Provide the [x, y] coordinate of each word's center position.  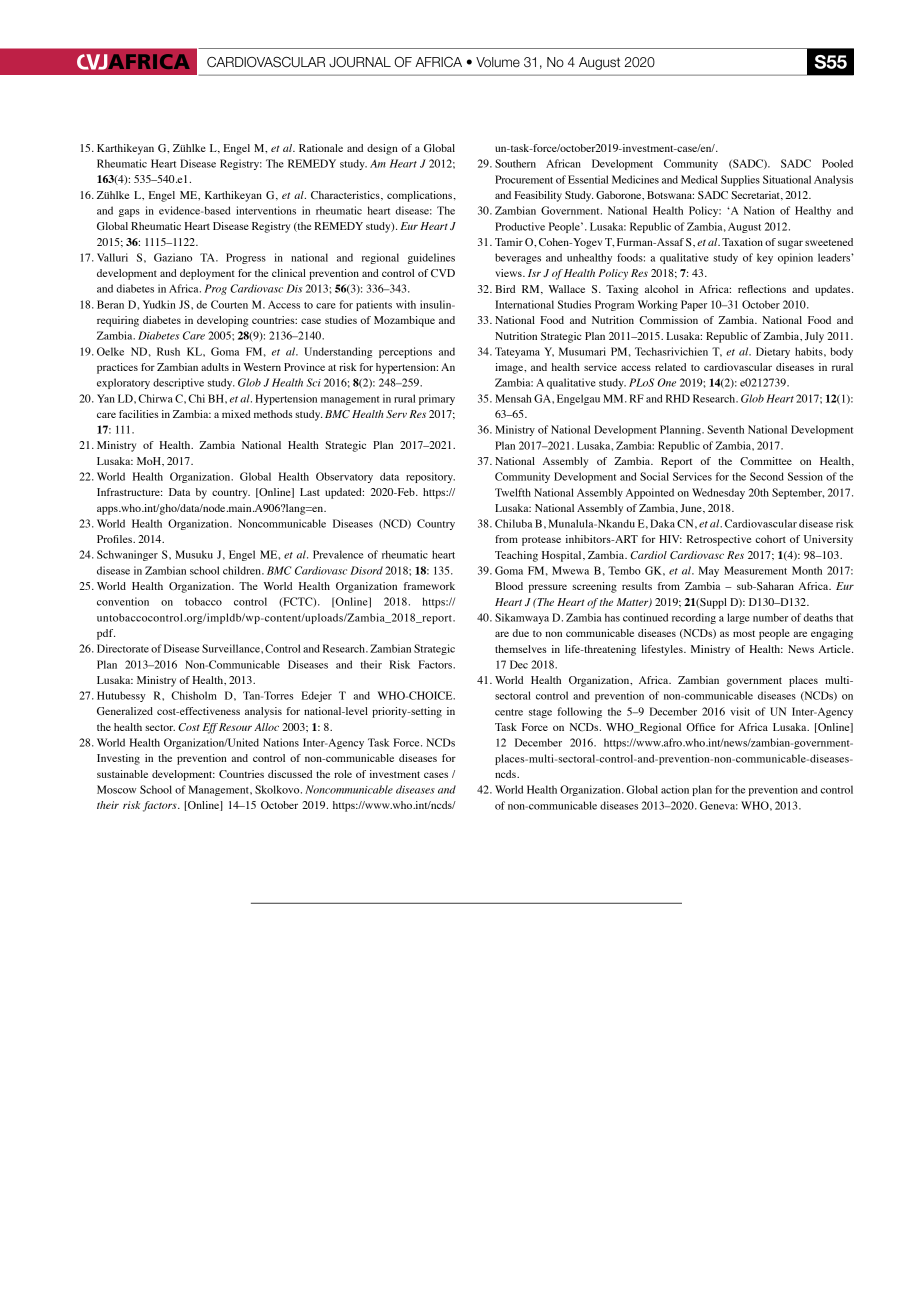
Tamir [509, 242]
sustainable [122, 774]
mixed [236, 414]
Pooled [837, 163]
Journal [360, 62]
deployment [207, 274]
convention [123, 601]
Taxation [742, 242]
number [770, 617]
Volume [498, 62]
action [675, 789]
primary [437, 399]
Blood [509, 586]
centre [509, 712]
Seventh [725, 429]
